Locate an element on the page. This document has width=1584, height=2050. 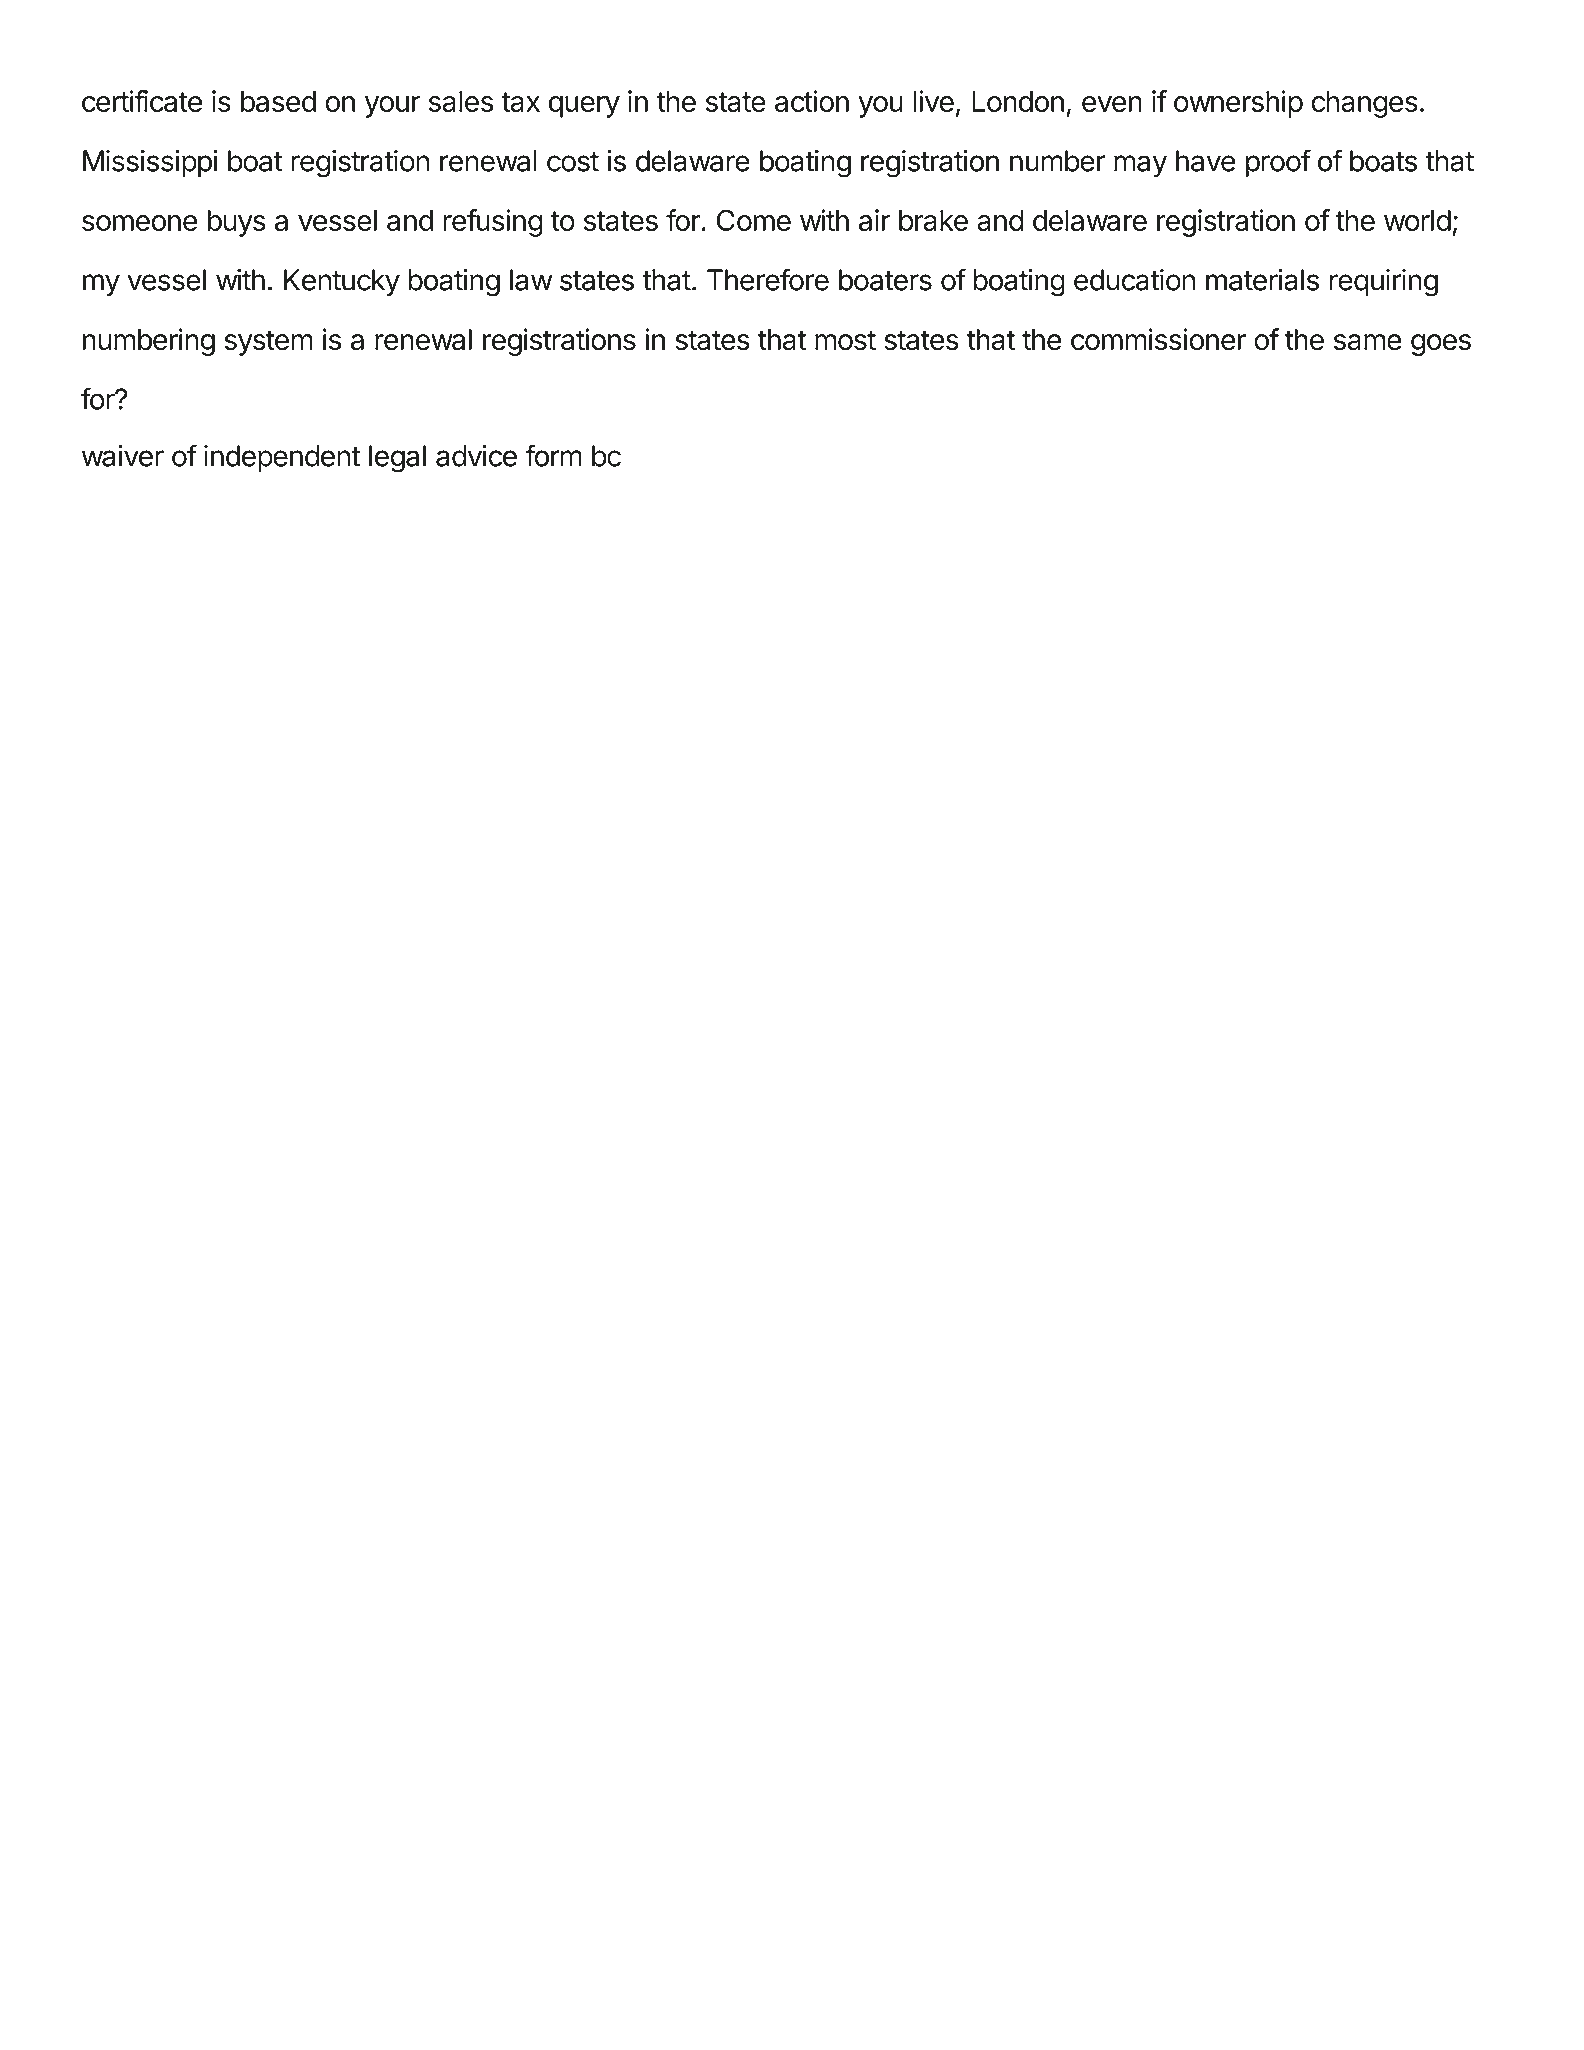
based is located at coordinates (278, 101).
